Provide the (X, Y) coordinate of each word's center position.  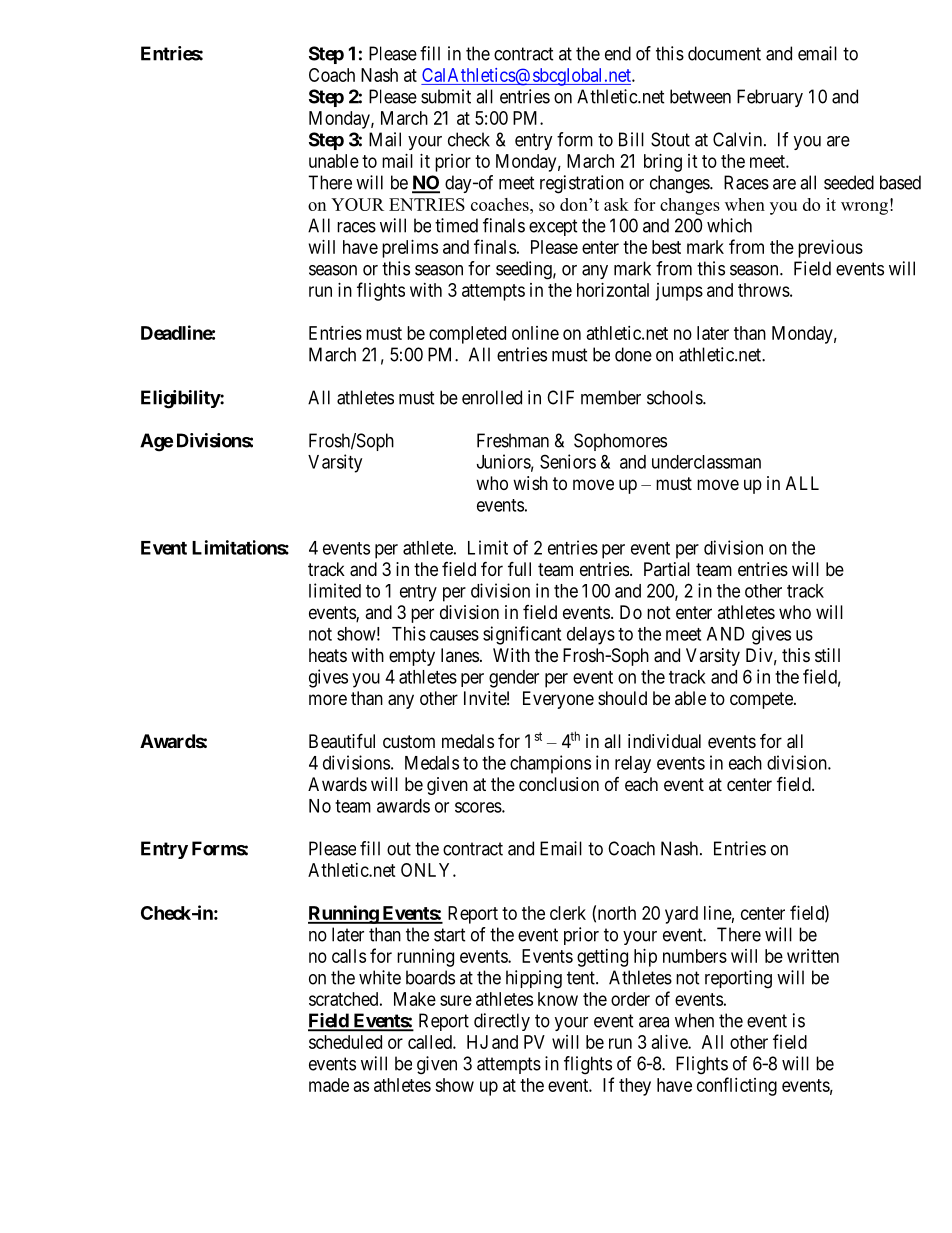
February (770, 98)
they (635, 1087)
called (431, 1042)
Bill (631, 139)
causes (454, 635)
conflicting (737, 1086)
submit (446, 96)
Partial (667, 569)
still (827, 655)
